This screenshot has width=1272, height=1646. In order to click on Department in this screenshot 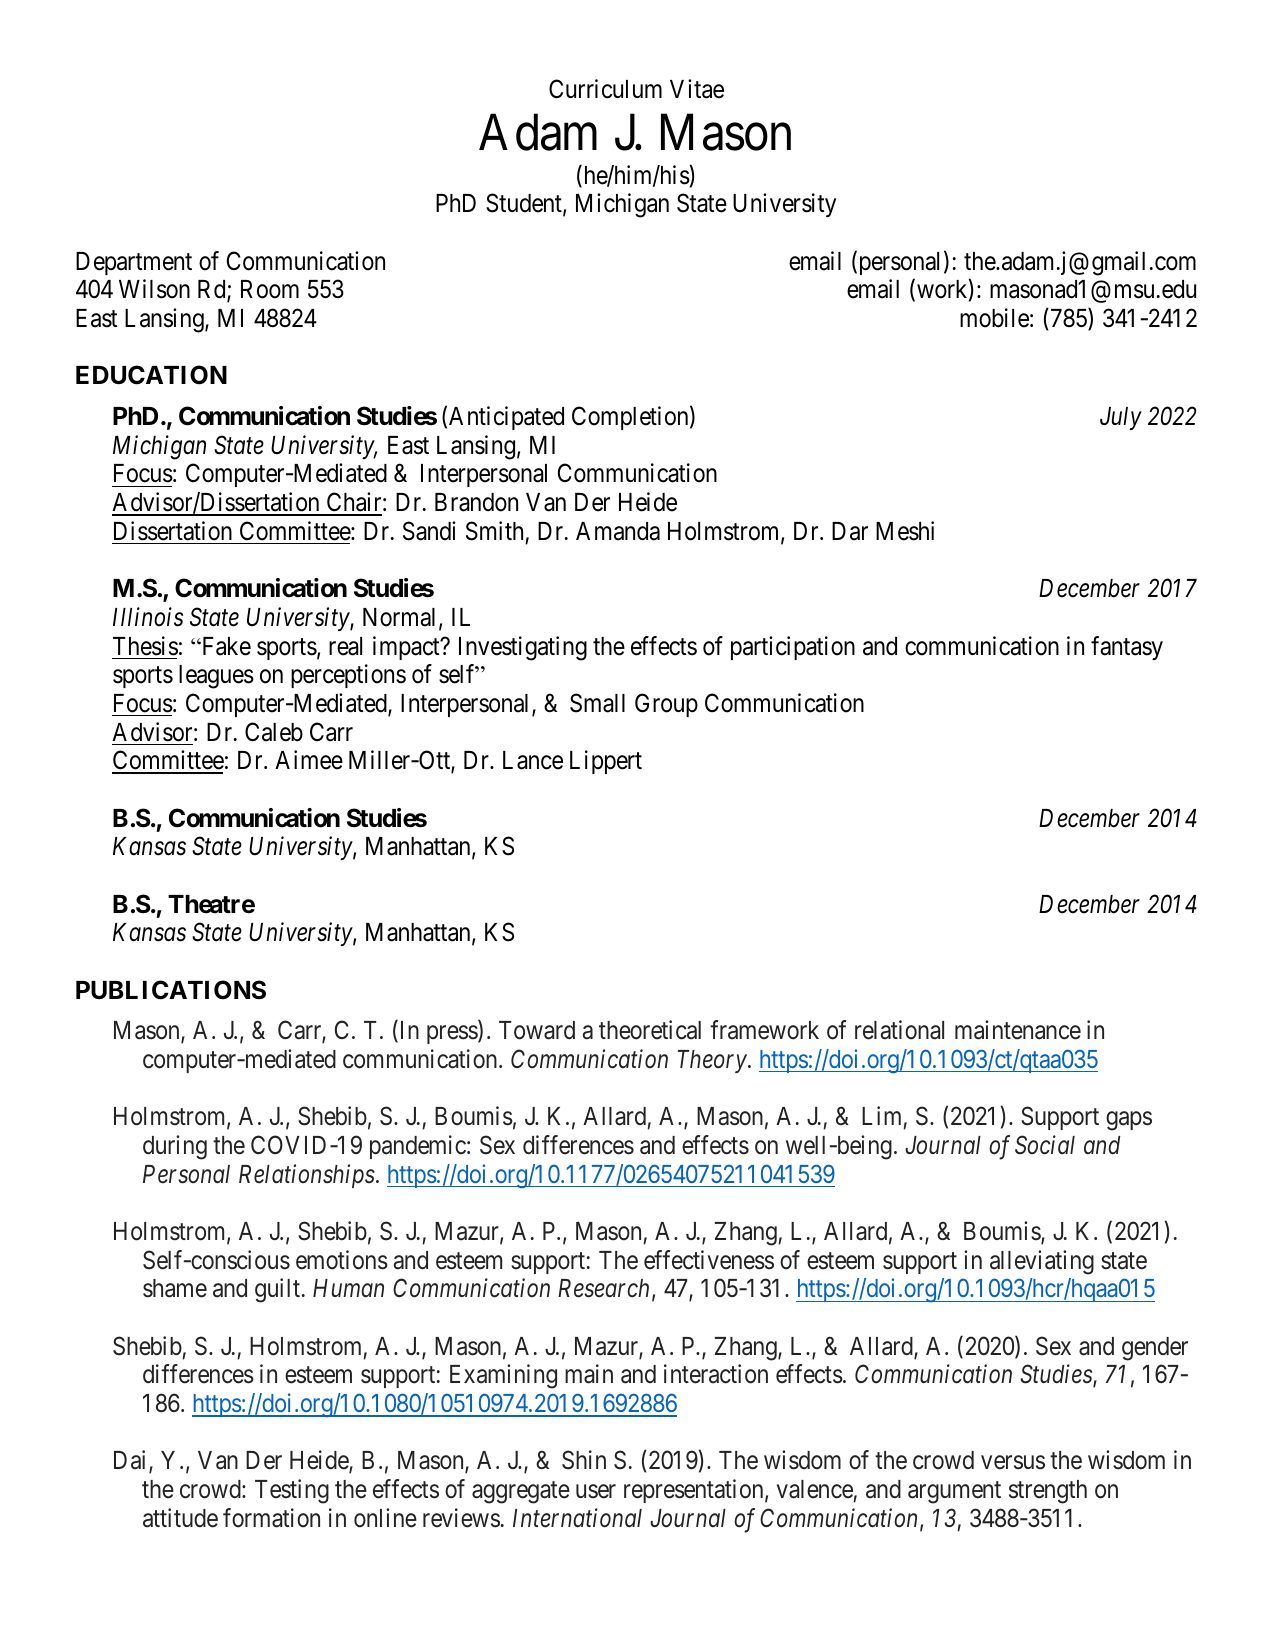, I will do `click(134, 263)`.
